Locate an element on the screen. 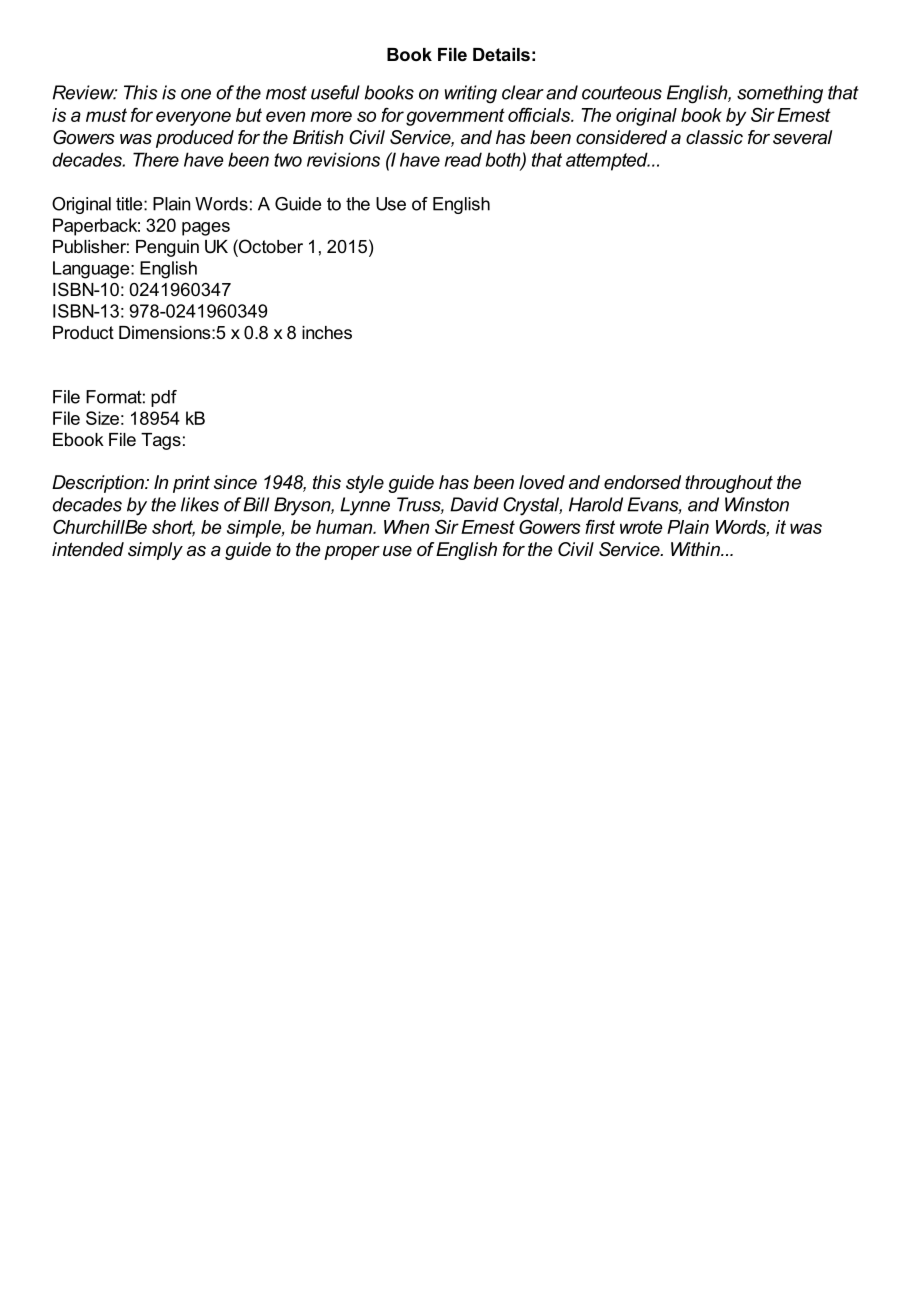 This screenshot has height=1308, width=924. inches is located at coordinates (327, 332).
